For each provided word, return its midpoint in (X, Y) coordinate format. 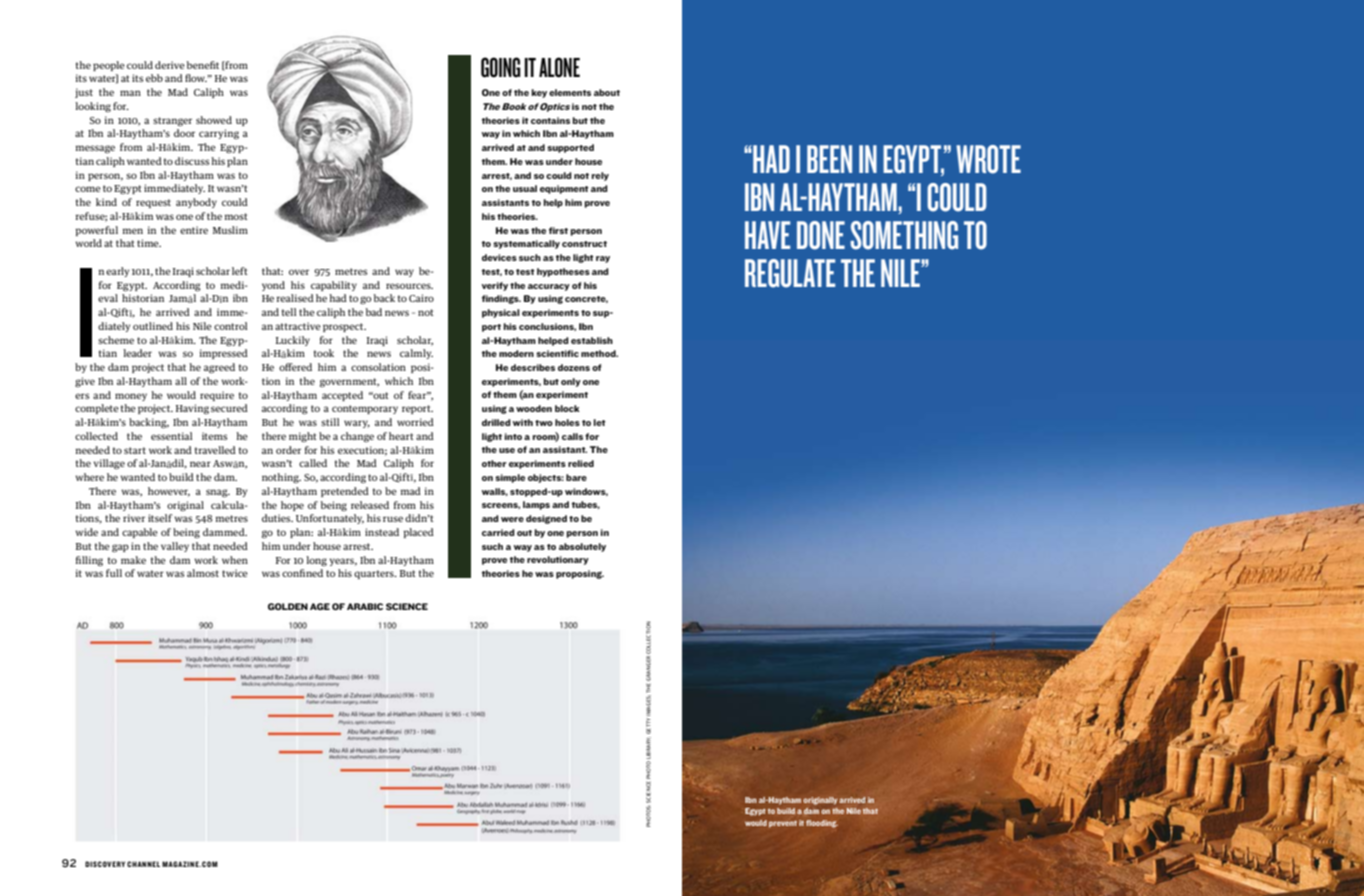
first (558, 230)
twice (235, 573)
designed (546, 519)
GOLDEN (288, 606)
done (821, 235)
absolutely (582, 547)
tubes (586, 505)
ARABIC (365, 606)
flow (196, 78)
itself (160, 518)
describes (533, 367)
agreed (219, 368)
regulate (790, 273)
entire (194, 230)
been (829, 159)
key (539, 93)
